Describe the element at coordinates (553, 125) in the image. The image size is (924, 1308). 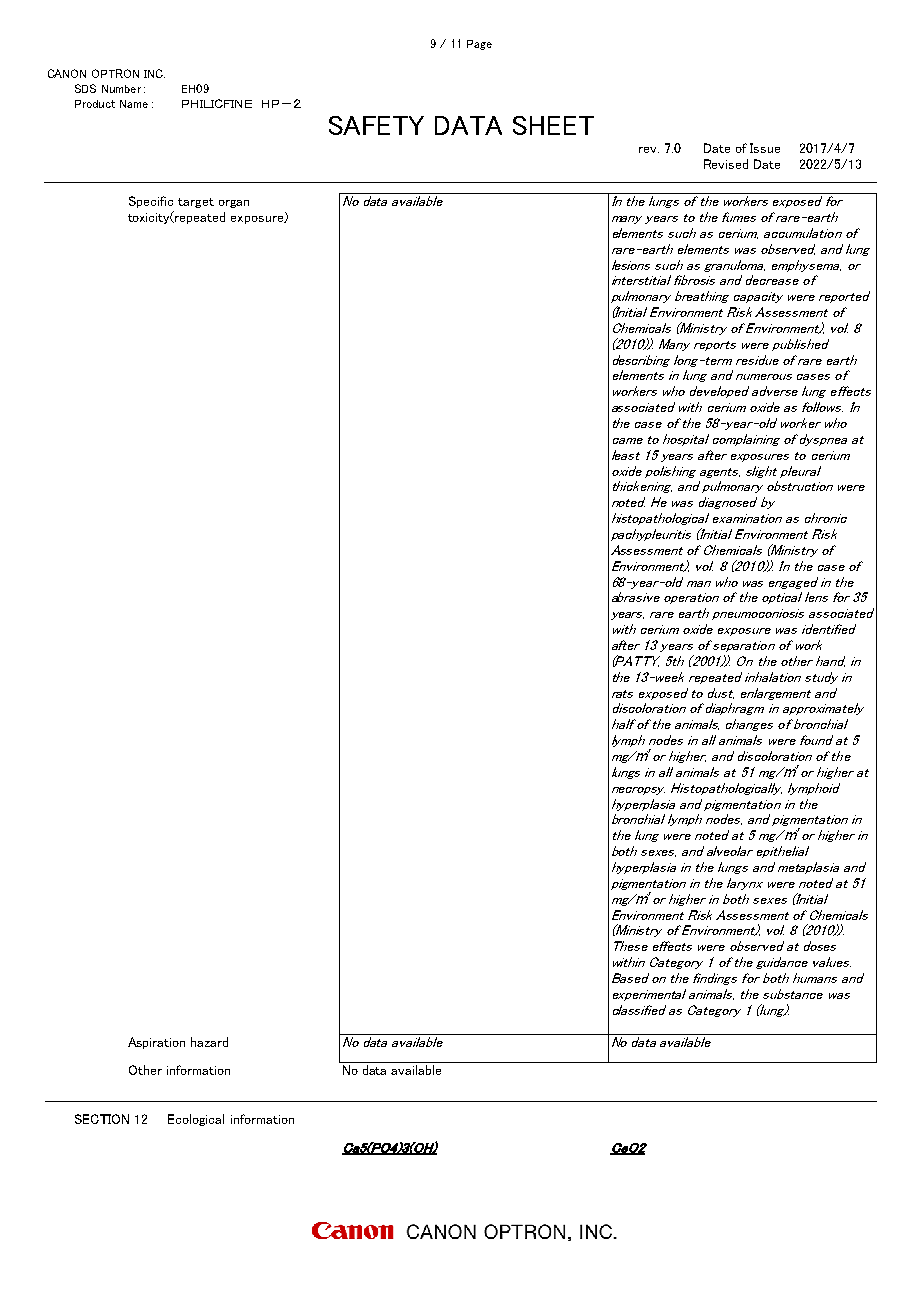
I see `SHEET` at that location.
